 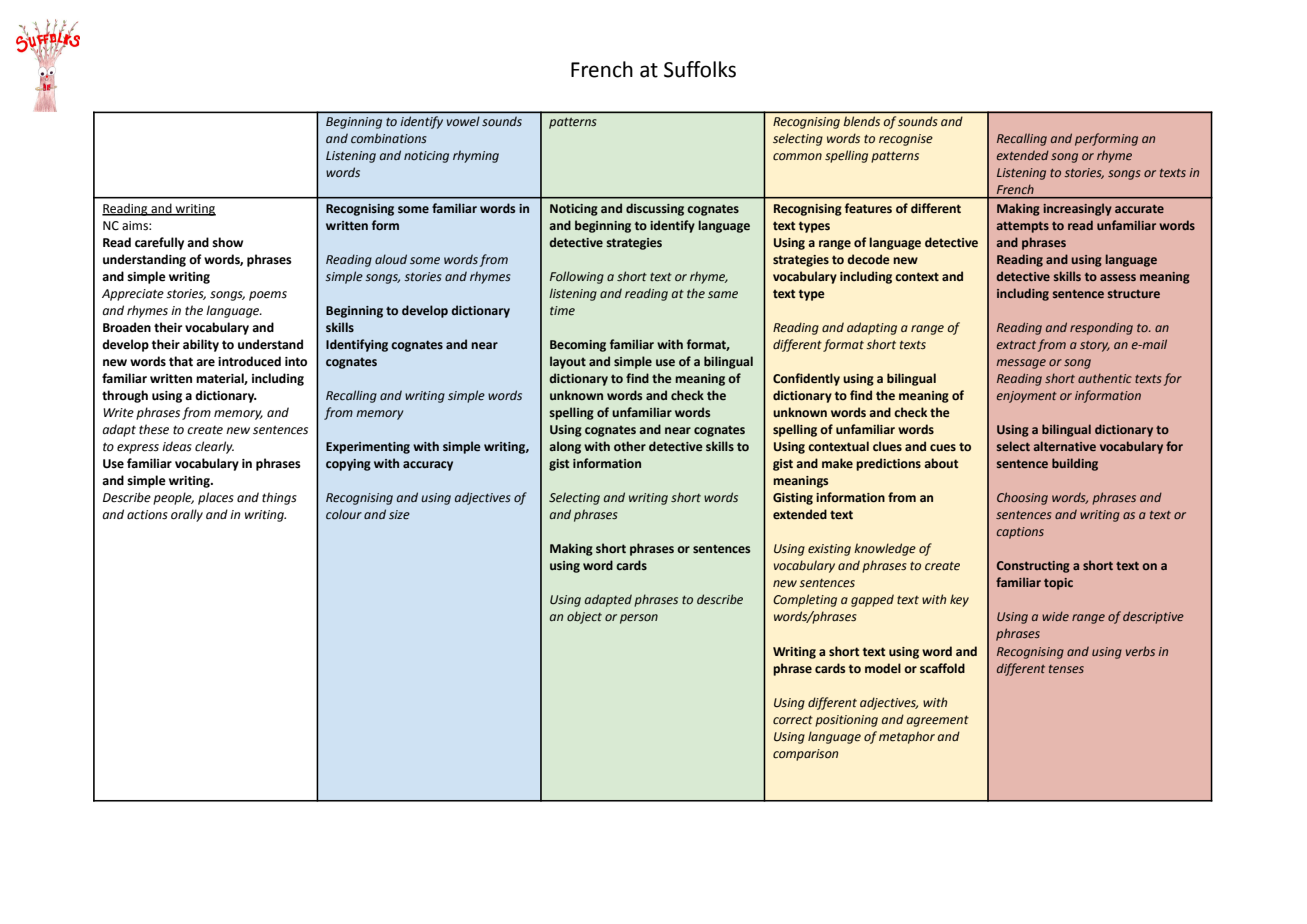 I want to click on Following, so click(x=577, y=277).
